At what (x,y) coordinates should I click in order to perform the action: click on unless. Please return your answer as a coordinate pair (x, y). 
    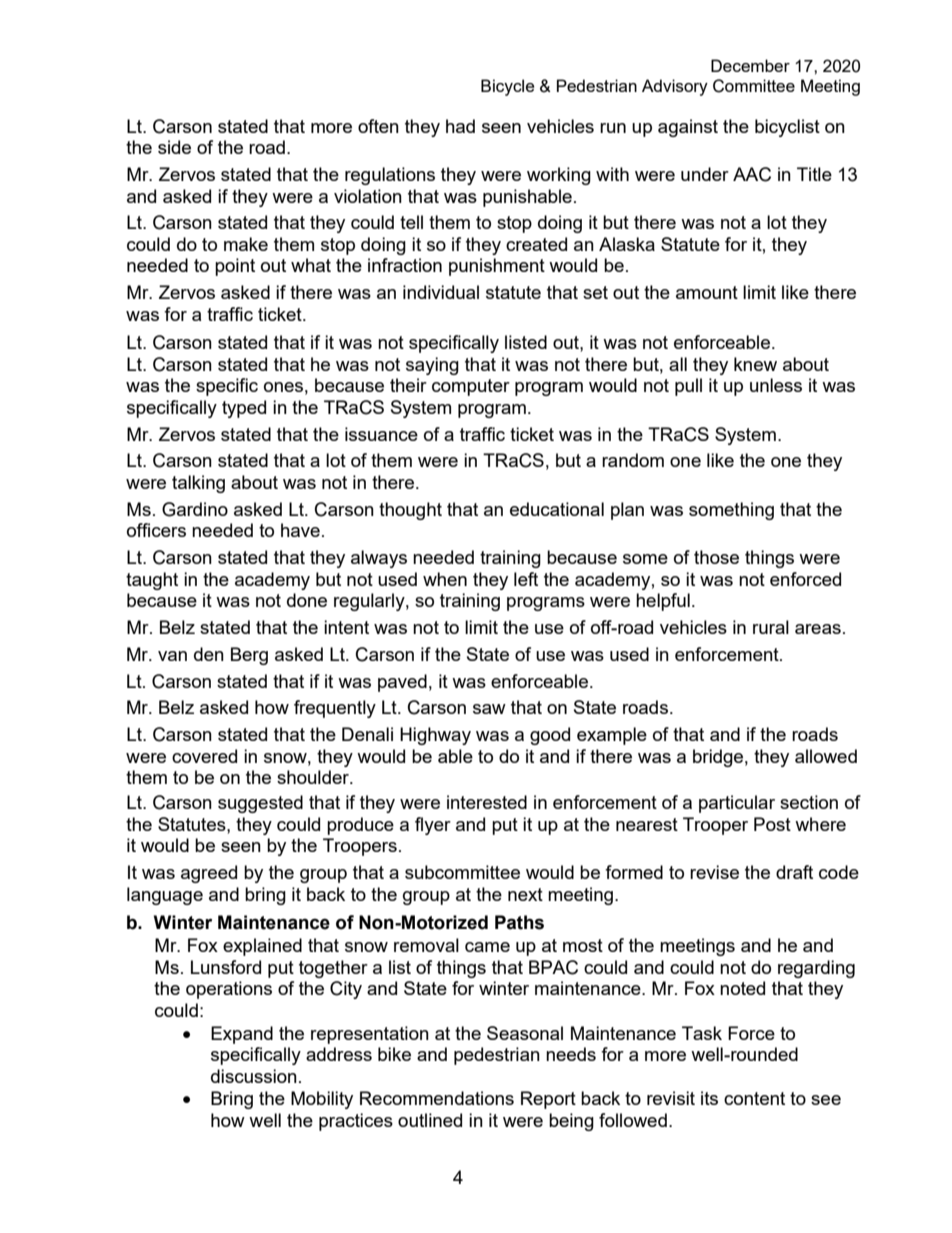
    Looking at the image, I should click on (776, 385).
